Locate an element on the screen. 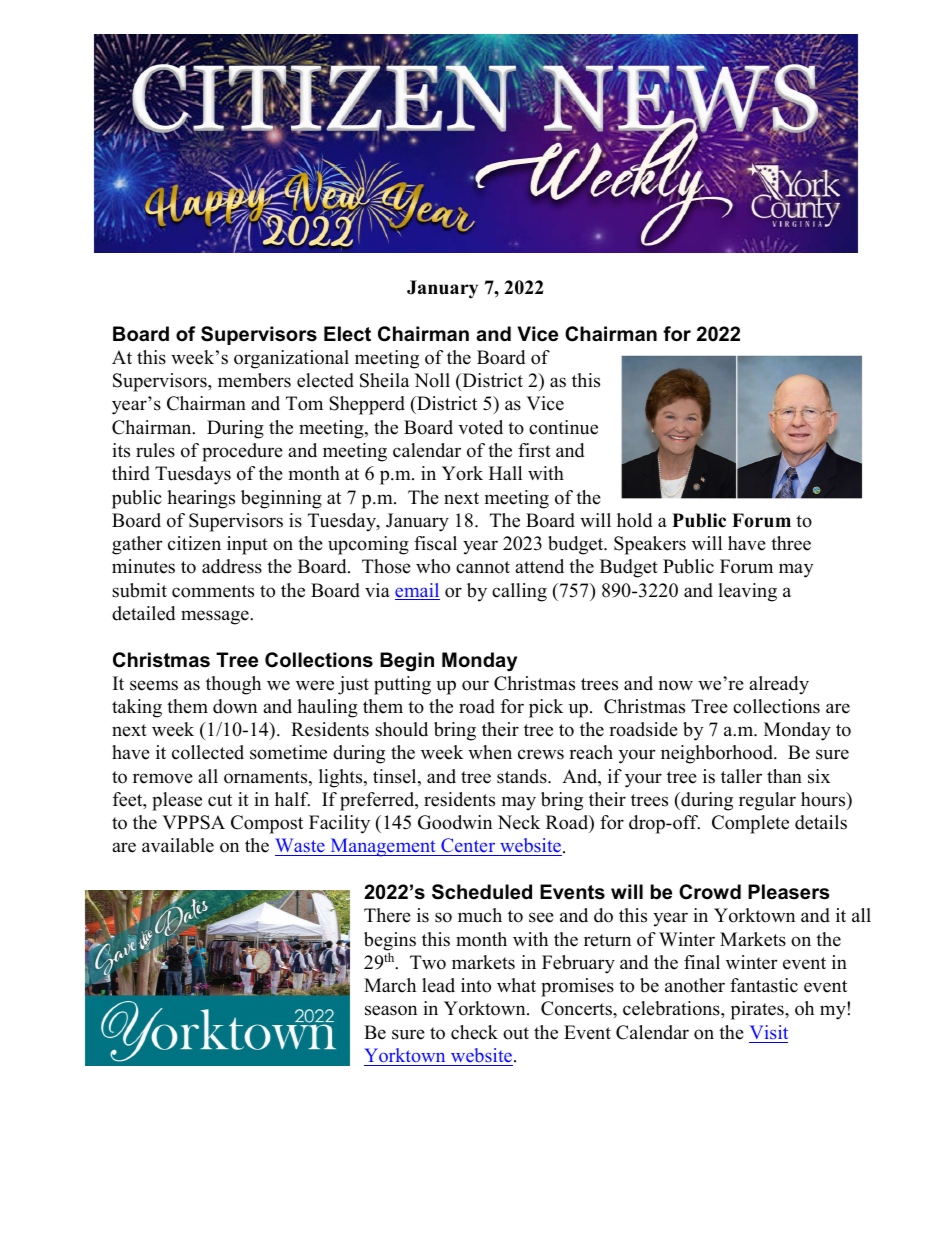 This screenshot has width=952, height=1233. Crowd is located at coordinates (710, 892).
